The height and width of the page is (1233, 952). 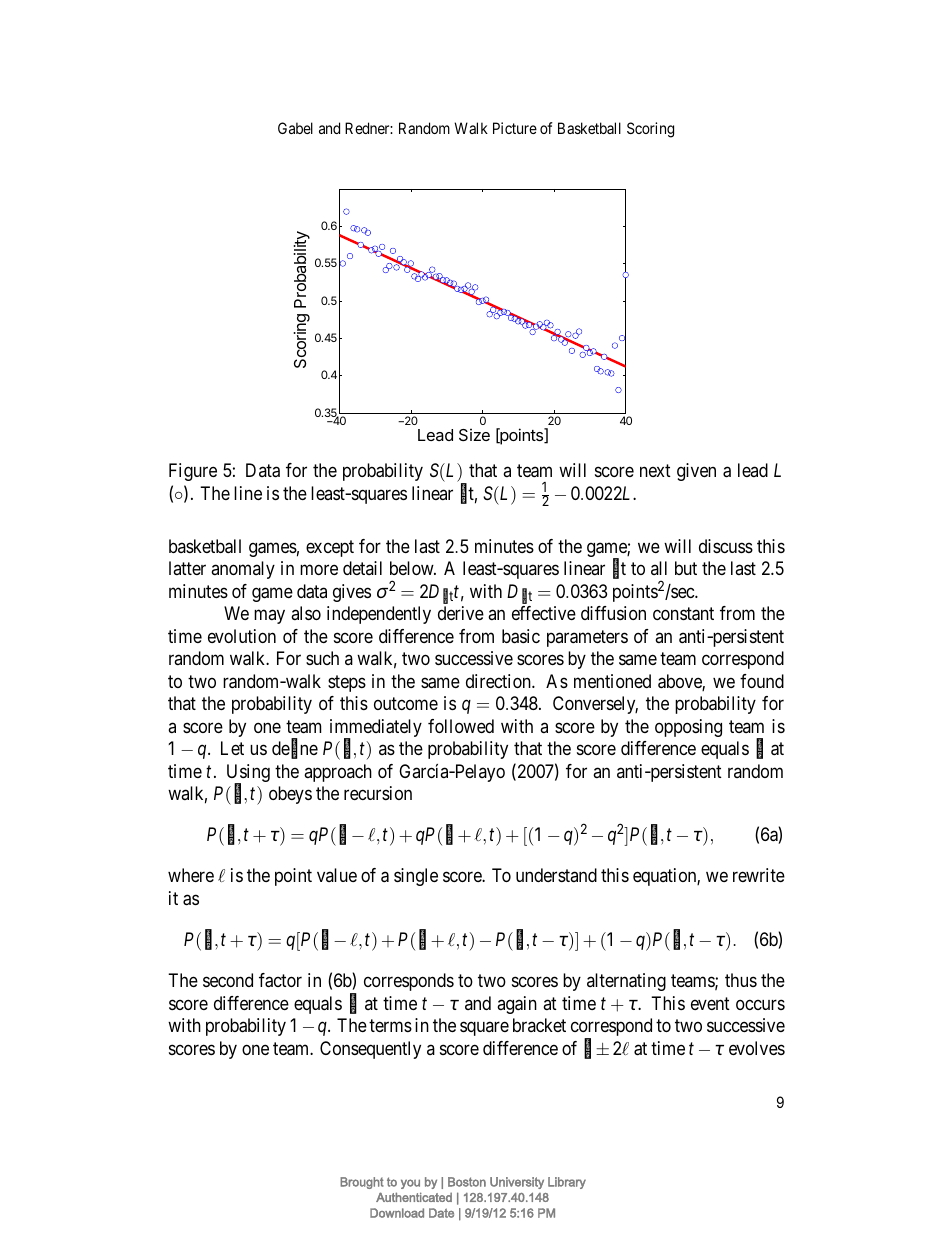 I want to click on Brought, so click(x=362, y=1183).
